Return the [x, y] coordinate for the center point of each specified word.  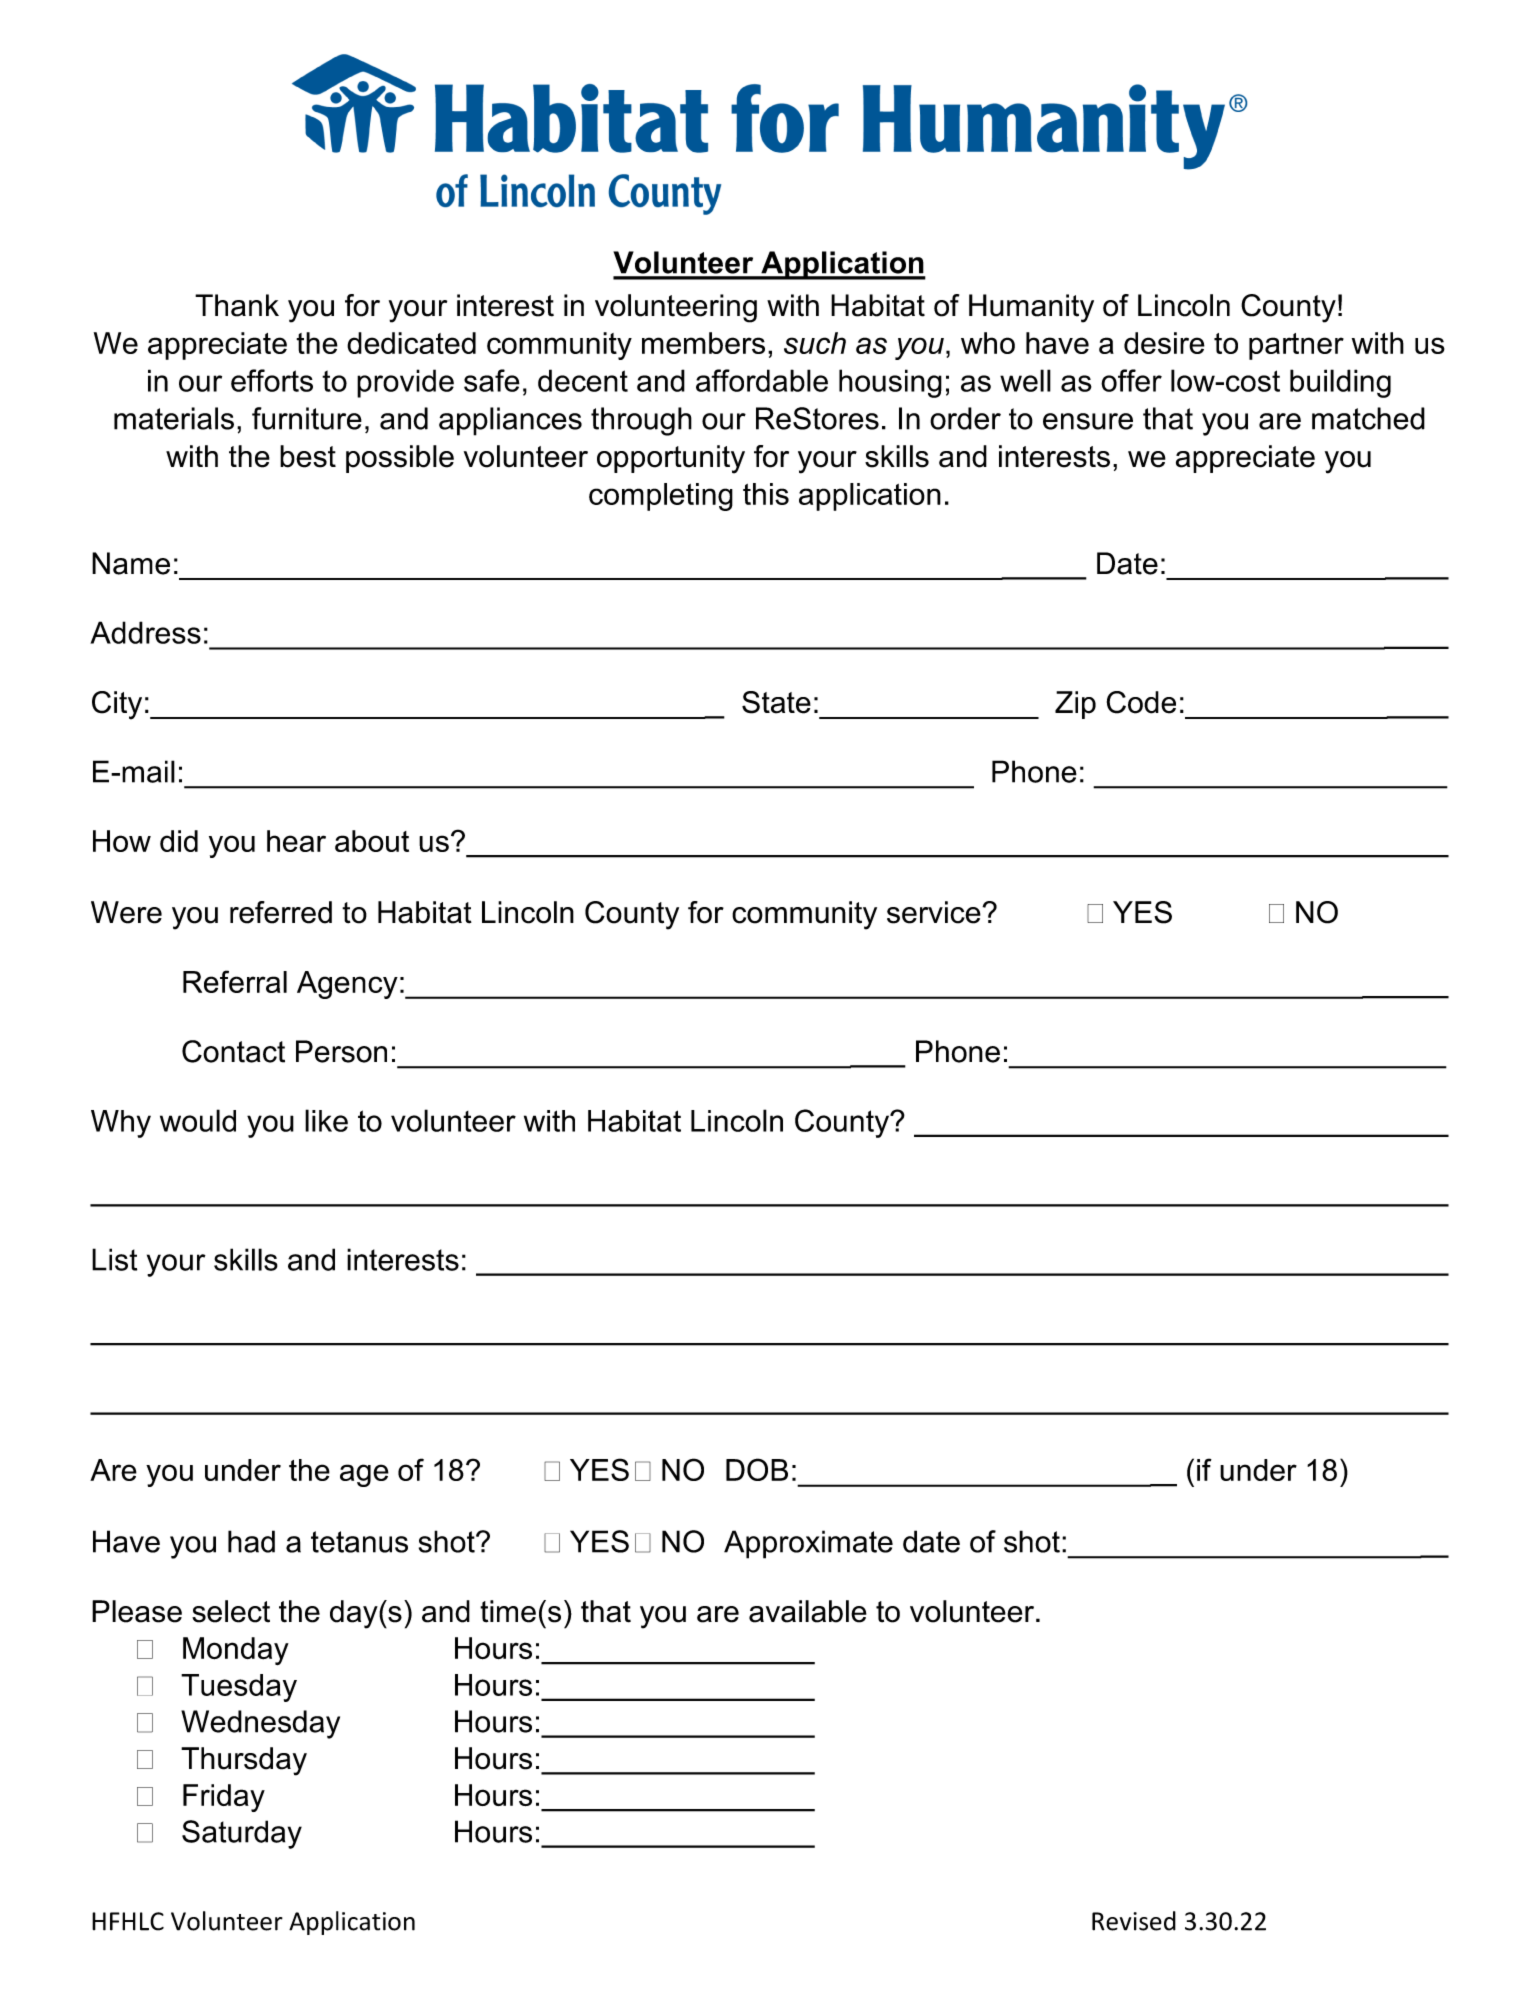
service [935, 912]
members [703, 343]
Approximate [808, 1544]
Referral [235, 981]
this [766, 494]
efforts [272, 380]
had [251, 1541]
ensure [1088, 421]
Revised [1134, 1921]
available [808, 1611]
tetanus [359, 1542]
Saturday [242, 1834]
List [114, 1259]
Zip [1075, 705]
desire [1164, 343]
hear [296, 841]
